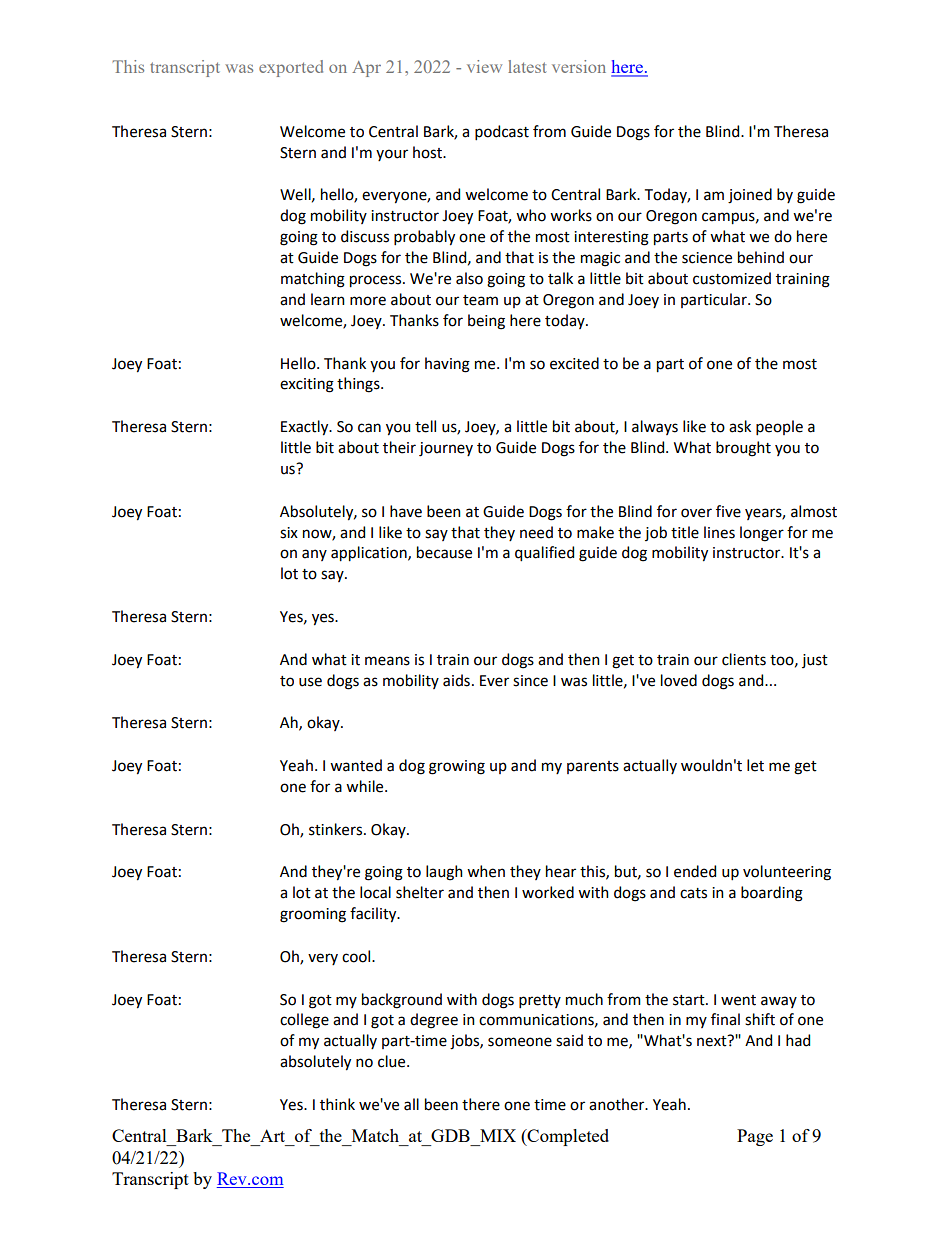 The height and width of the image is (1233, 952). Describe the element at coordinates (744, 659) in the image. I see `clients` at that location.
